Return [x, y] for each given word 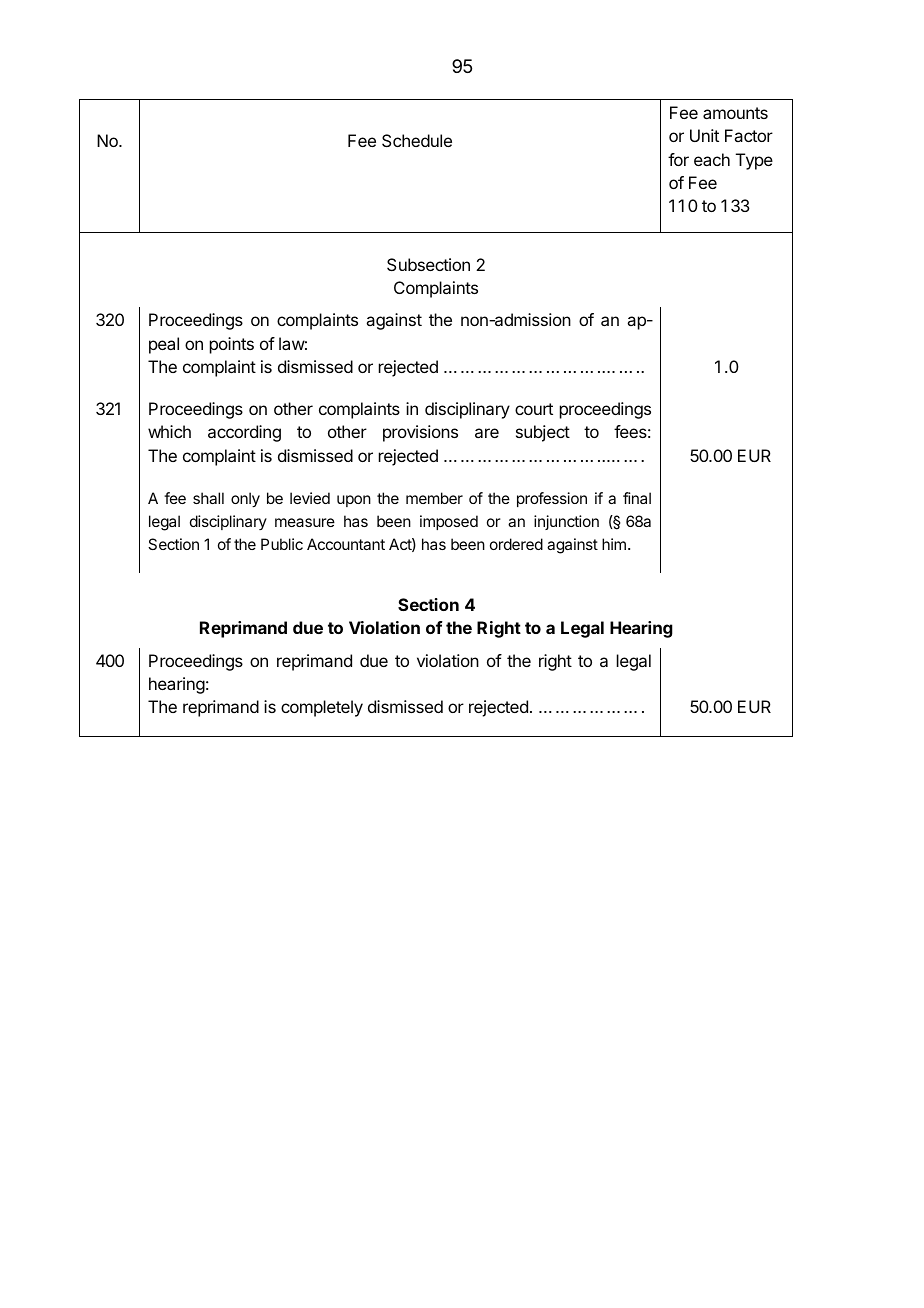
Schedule [417, 140]
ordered [516, 544]
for [678, 159]
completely [322, 708]
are [487, 433]
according [244, 433]
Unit [704, 135]
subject [543, 433]
